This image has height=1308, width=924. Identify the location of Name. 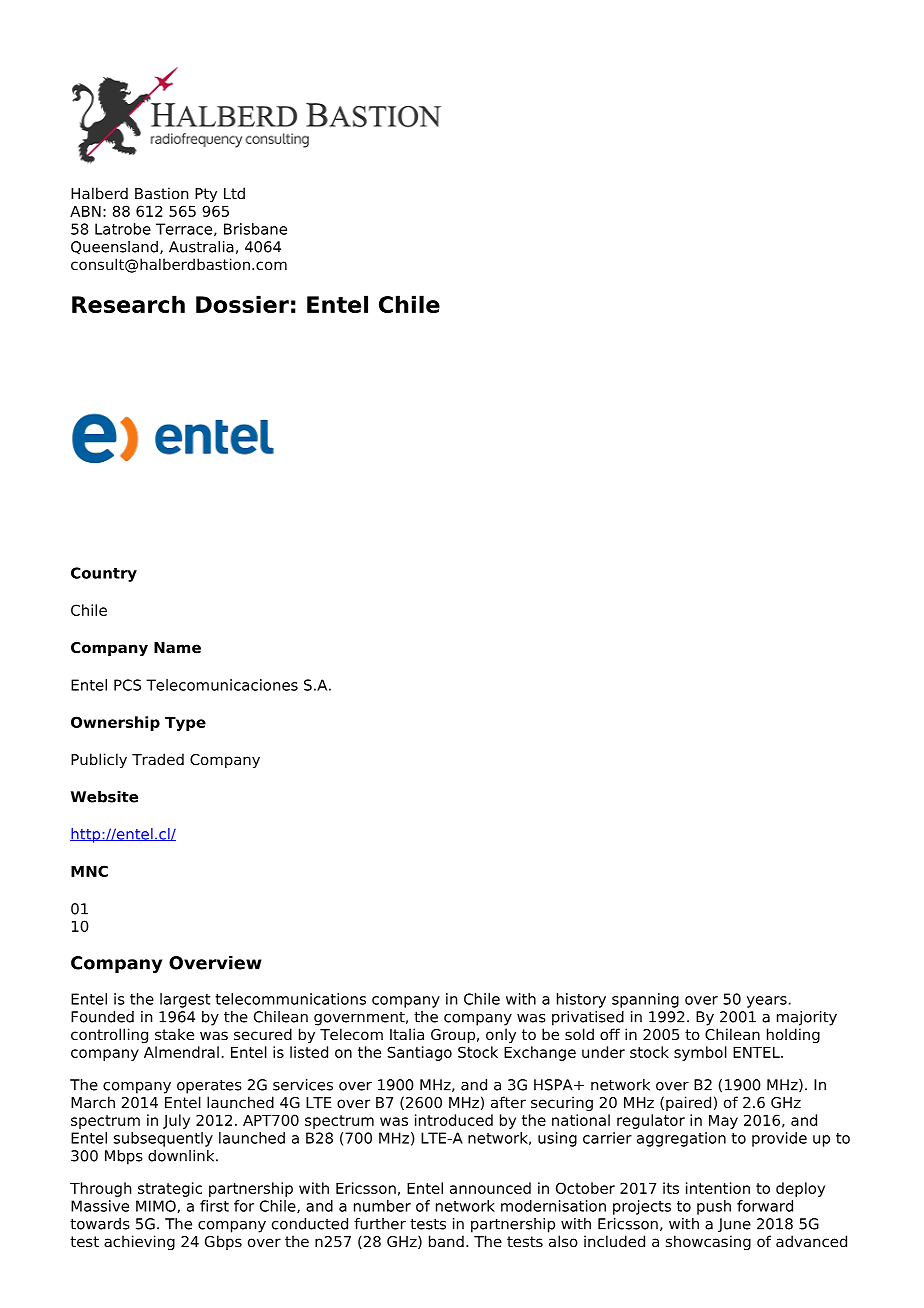
(177, 648).
